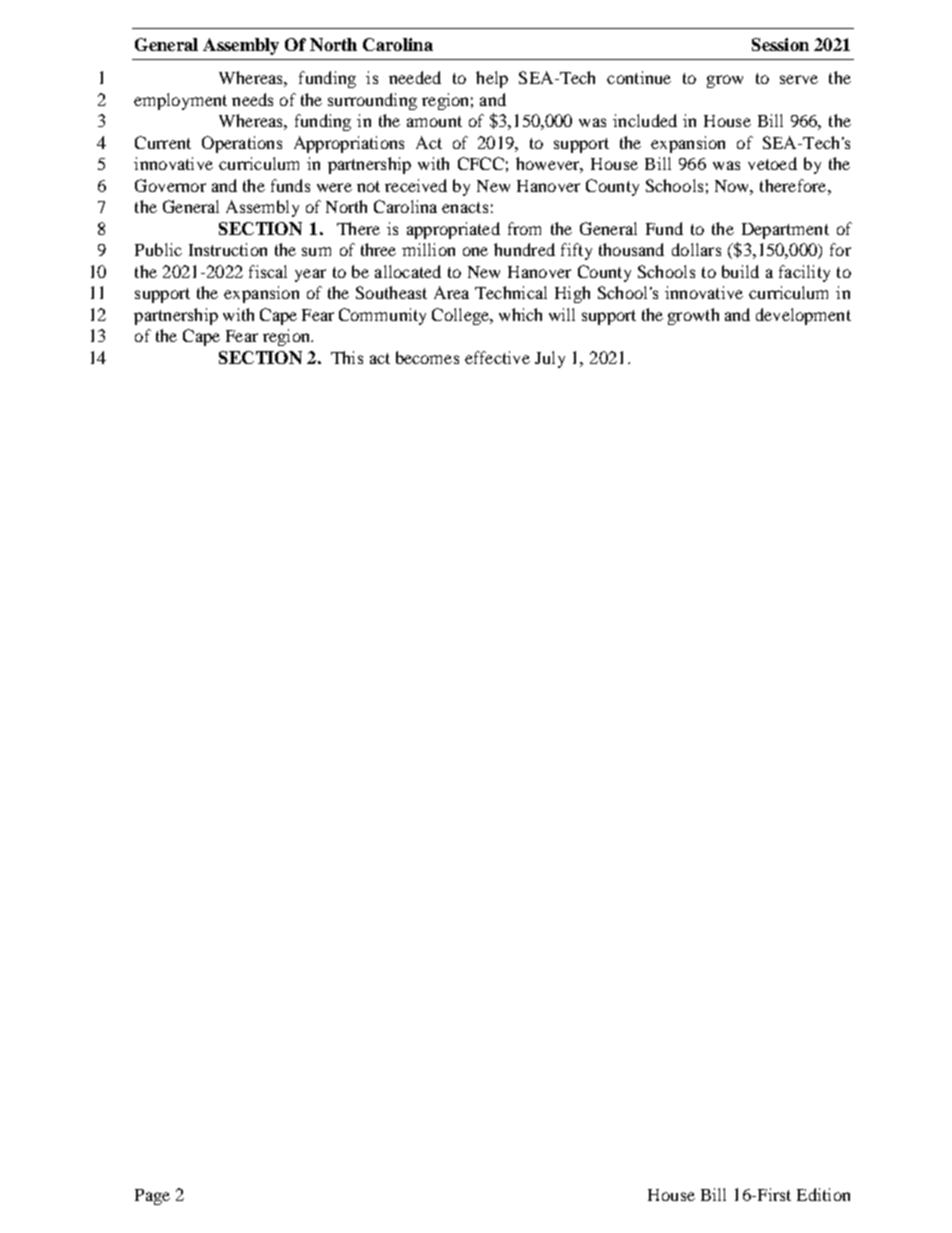 Image resolution: width=952 pixels, height=1233 pixels. Describe the element at coordinates (562, 314) in the screenshot. I see `will` at that location.
